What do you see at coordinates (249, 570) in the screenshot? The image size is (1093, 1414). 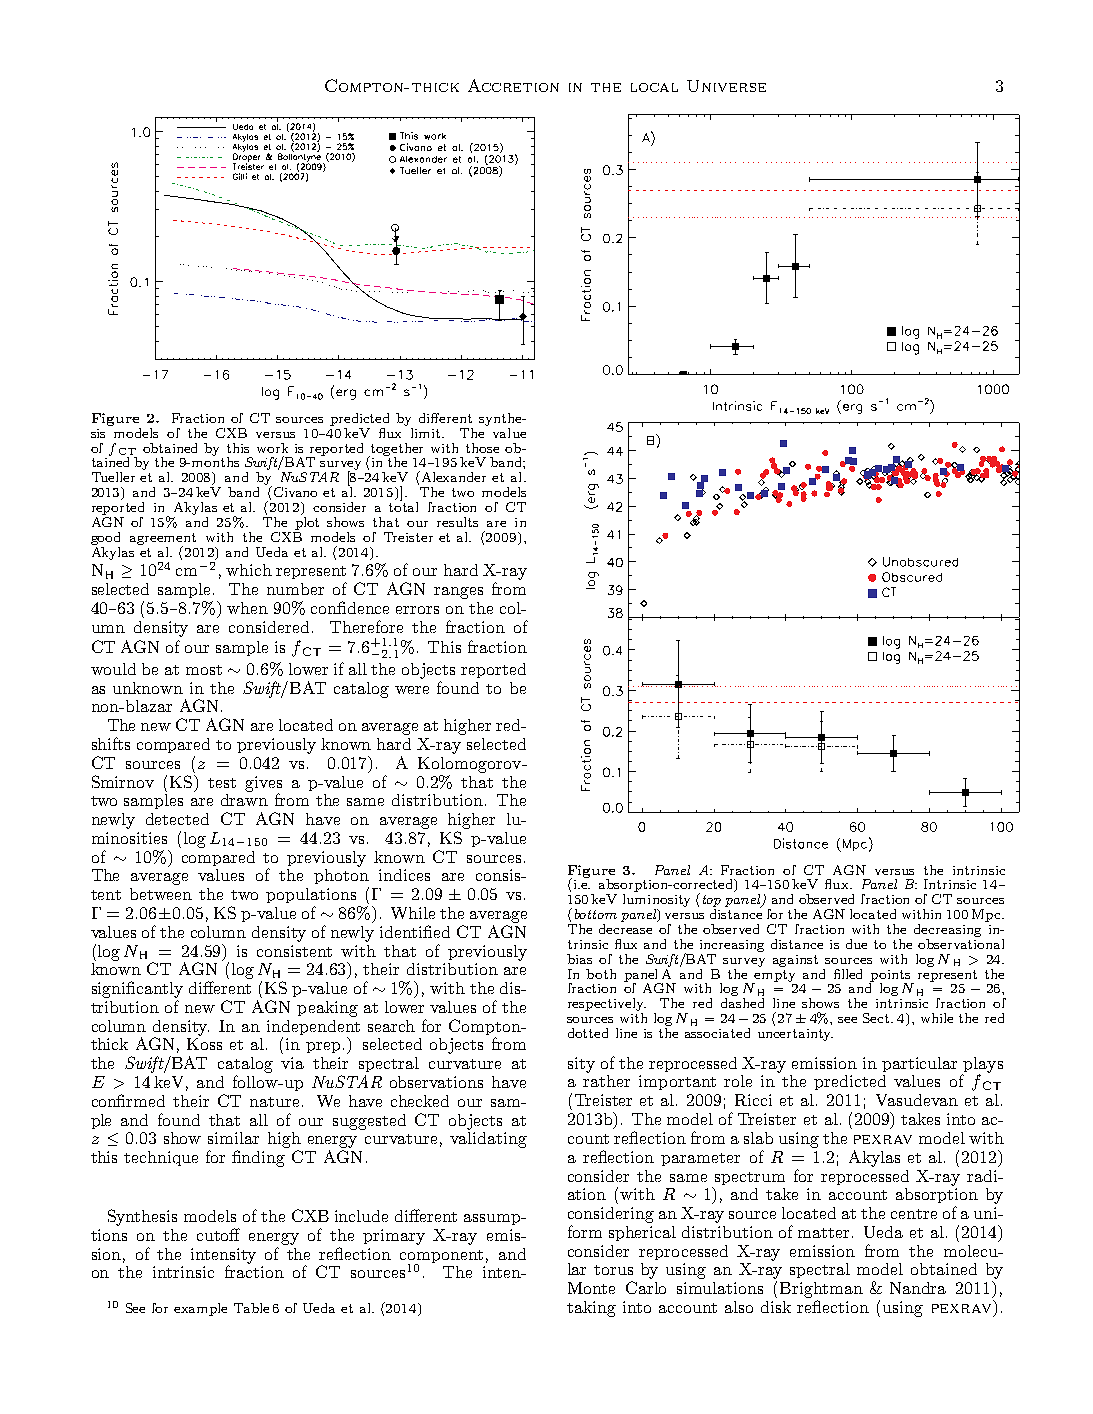 I see `which` at bounding box center [249, 570].
